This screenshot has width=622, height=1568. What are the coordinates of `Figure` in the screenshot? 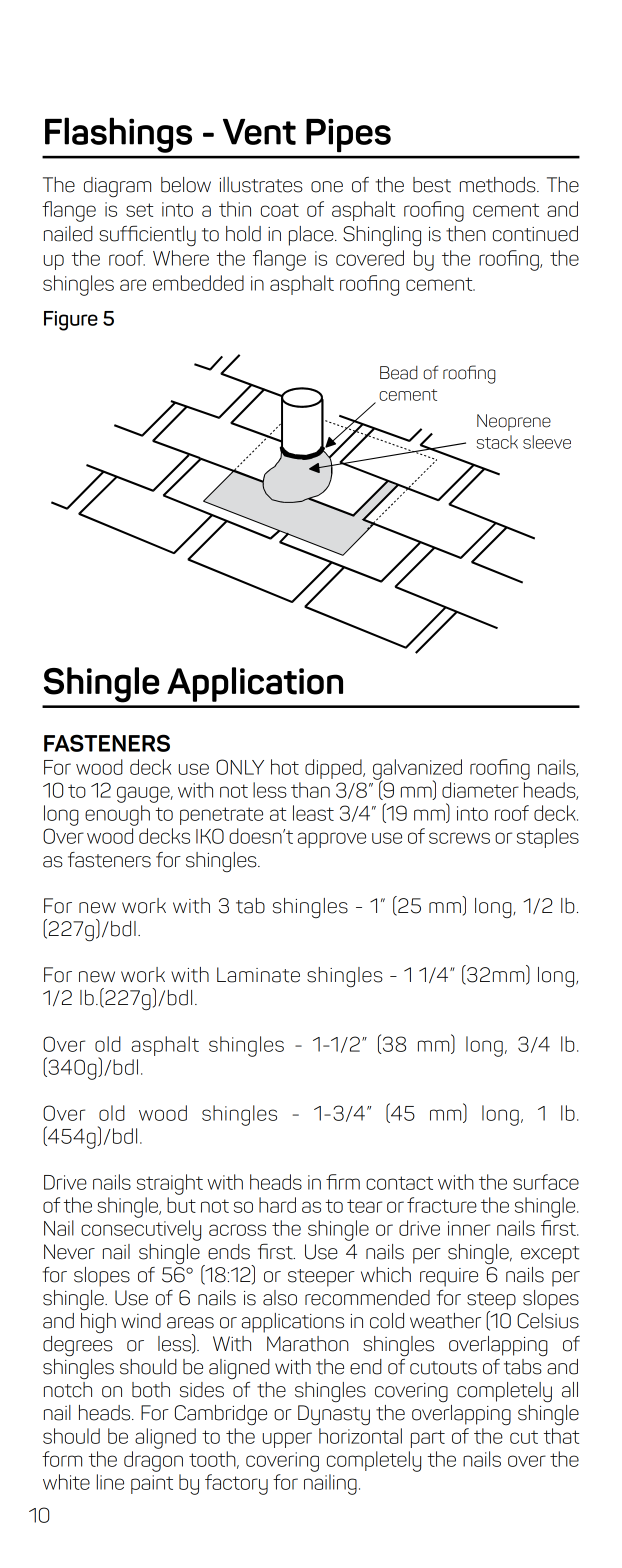 It's located at (71, 321).
